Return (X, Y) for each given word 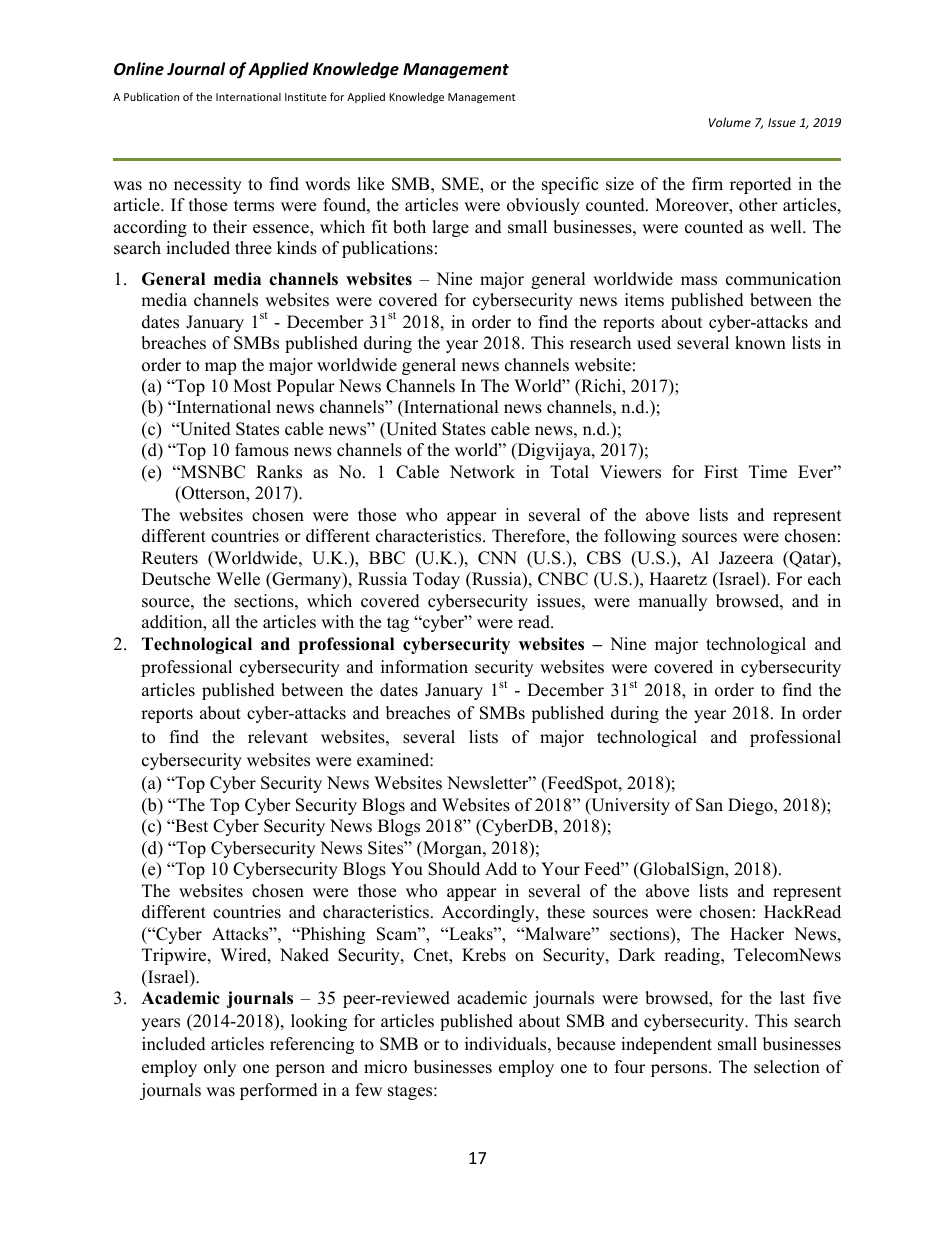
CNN (497, 558)
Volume (730, 122)
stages (411, 1092)
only (220, 1068)
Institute (306, 97)
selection (787, 1067)
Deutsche (176, 579)
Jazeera (746, 558)
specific (570, 185)
